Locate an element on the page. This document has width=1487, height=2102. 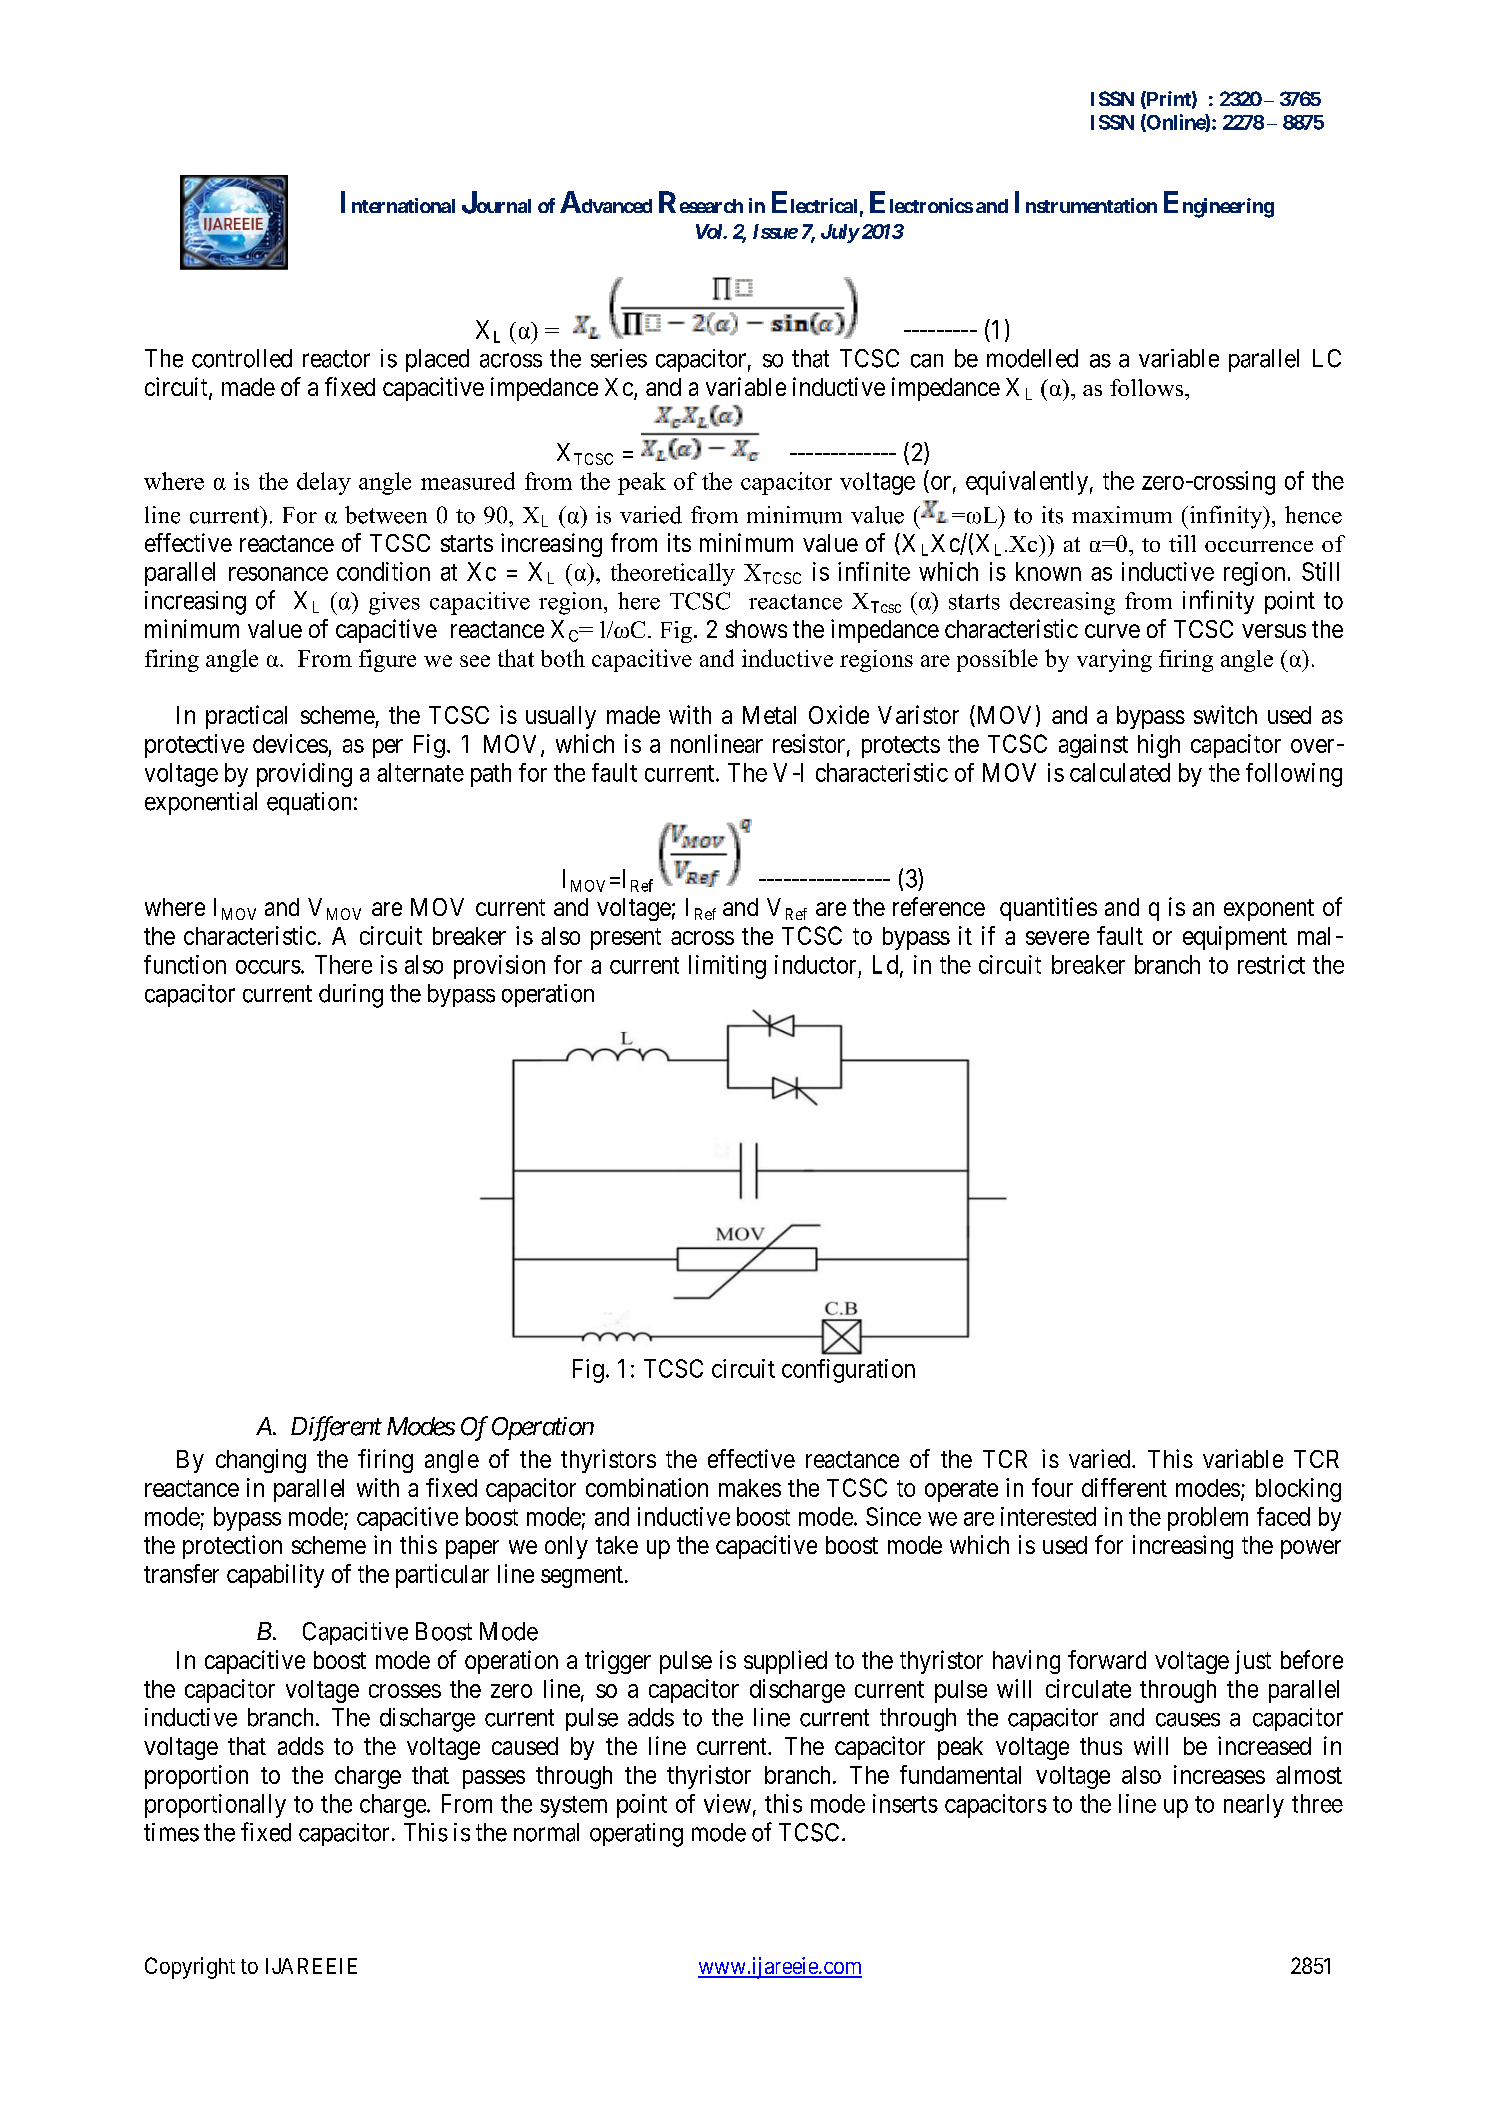
reactor is located at coordinates (336, 359).
